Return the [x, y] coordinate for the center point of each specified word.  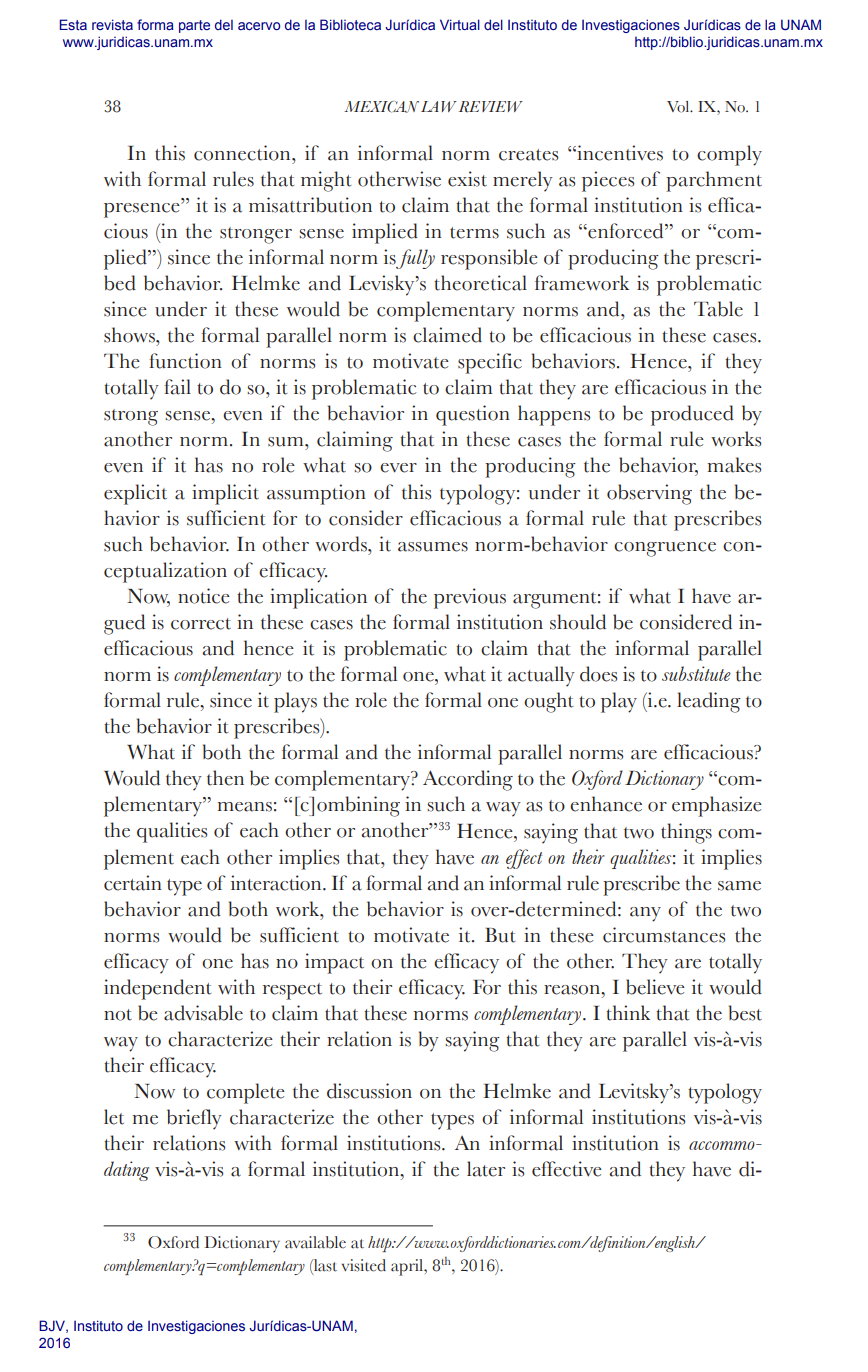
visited [364, 1265]
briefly [194, 1119]
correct [201, 624]
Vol [679, 107]
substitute [696, 673]
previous [470, 598]
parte [194, 26]
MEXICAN [381, 107]
